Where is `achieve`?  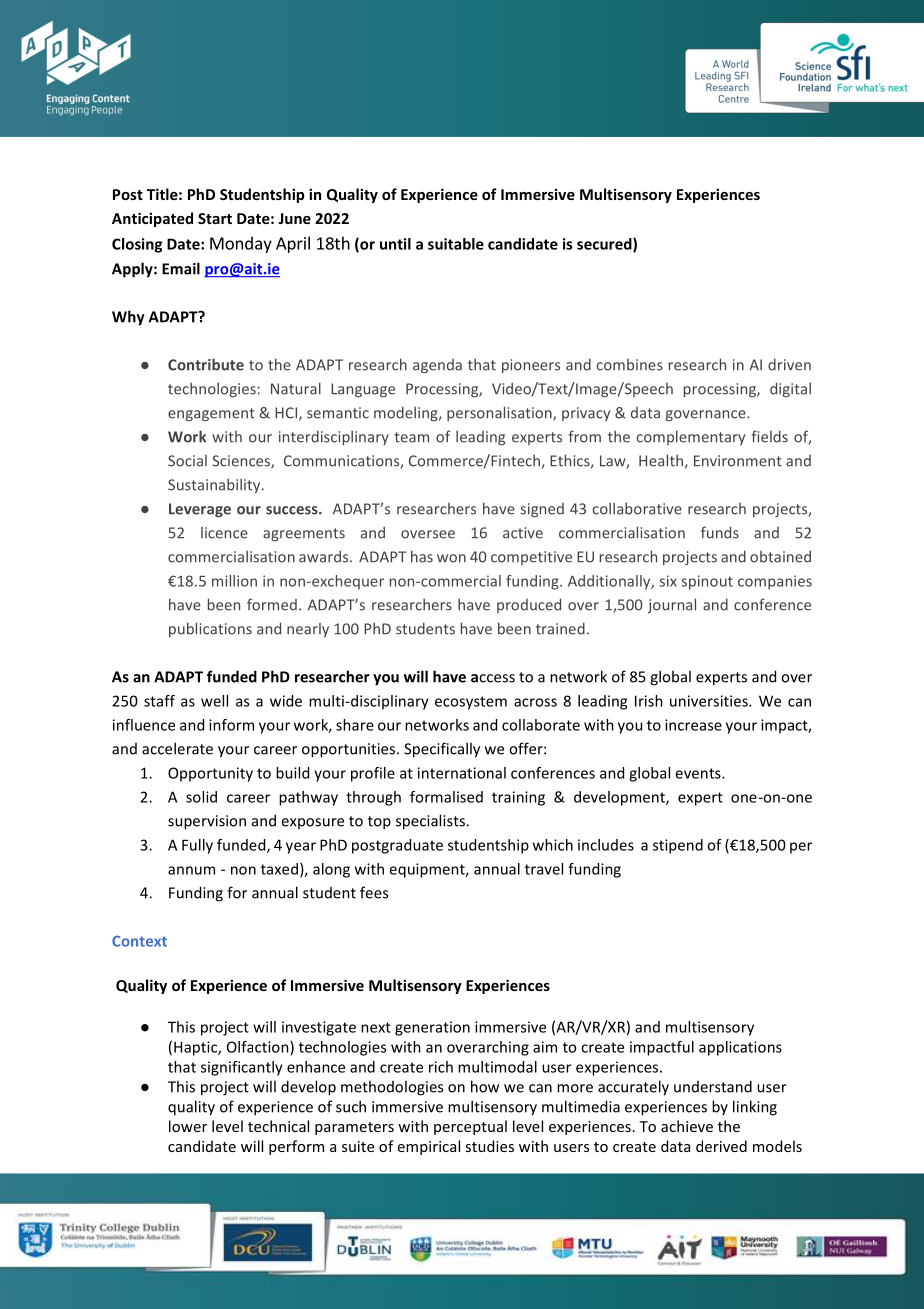
achieve is located at coordinates (687, 1126).
